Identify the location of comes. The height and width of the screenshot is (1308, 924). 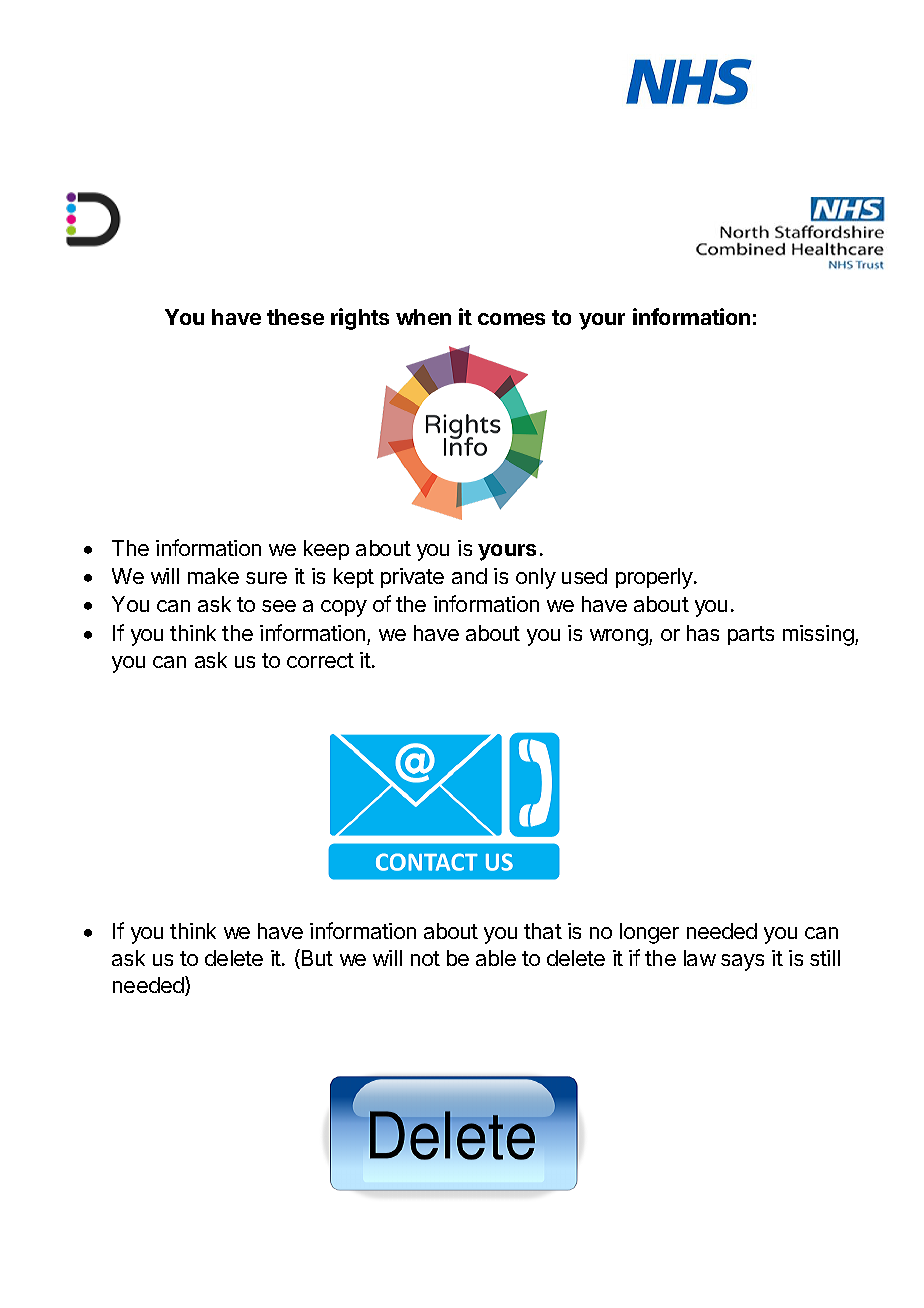
(511, 319).
